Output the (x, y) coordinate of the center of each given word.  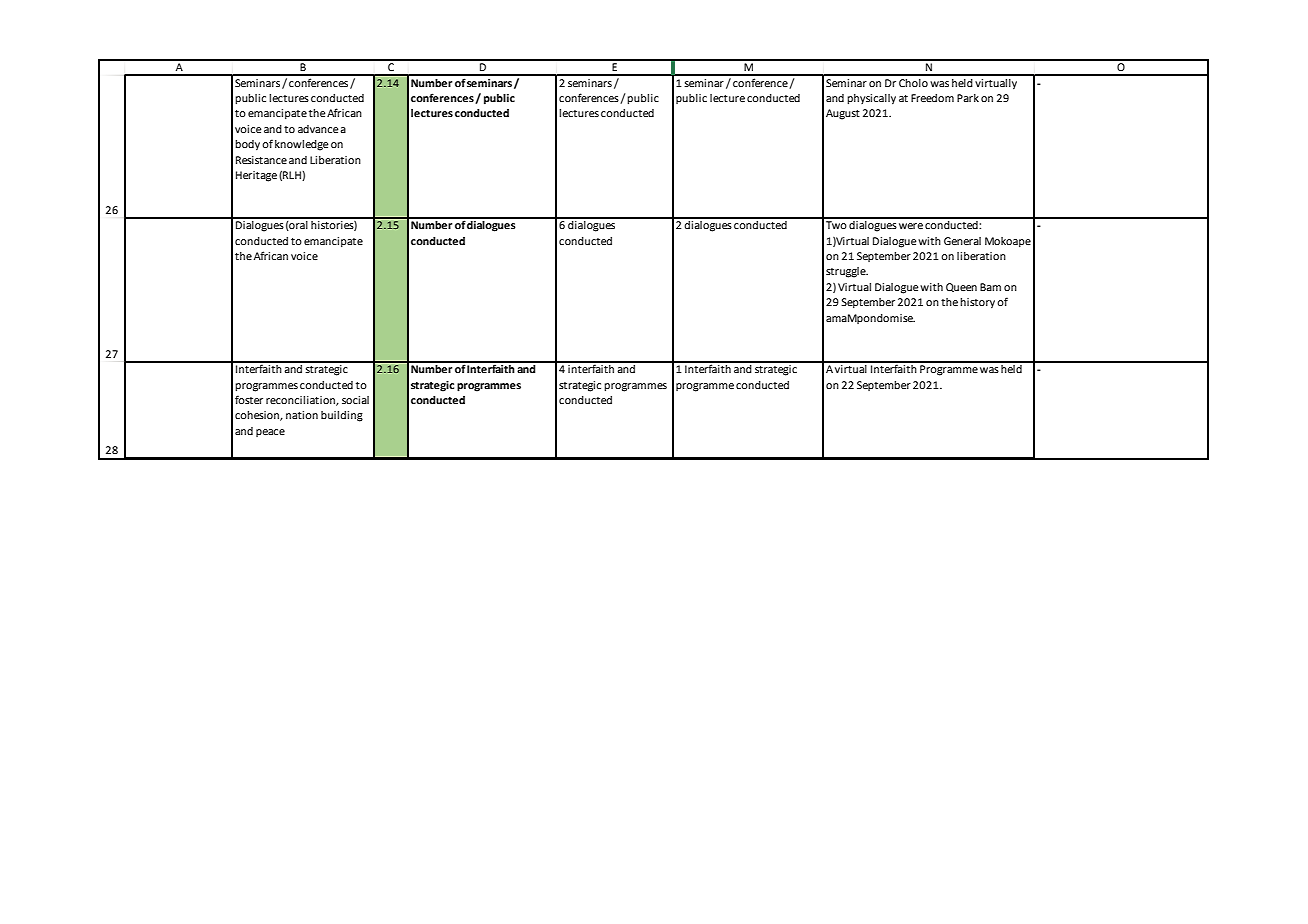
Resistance (261, 160)
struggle (847, 272)
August (843, 114)
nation (302, 415)
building (342, 416)
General (962, 241)
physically (871, 99)
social (355, 400)
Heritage (256, 176)
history (977, 303)
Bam (990, 287)
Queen (961, 287)
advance (318, 129)
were (911, 226)
